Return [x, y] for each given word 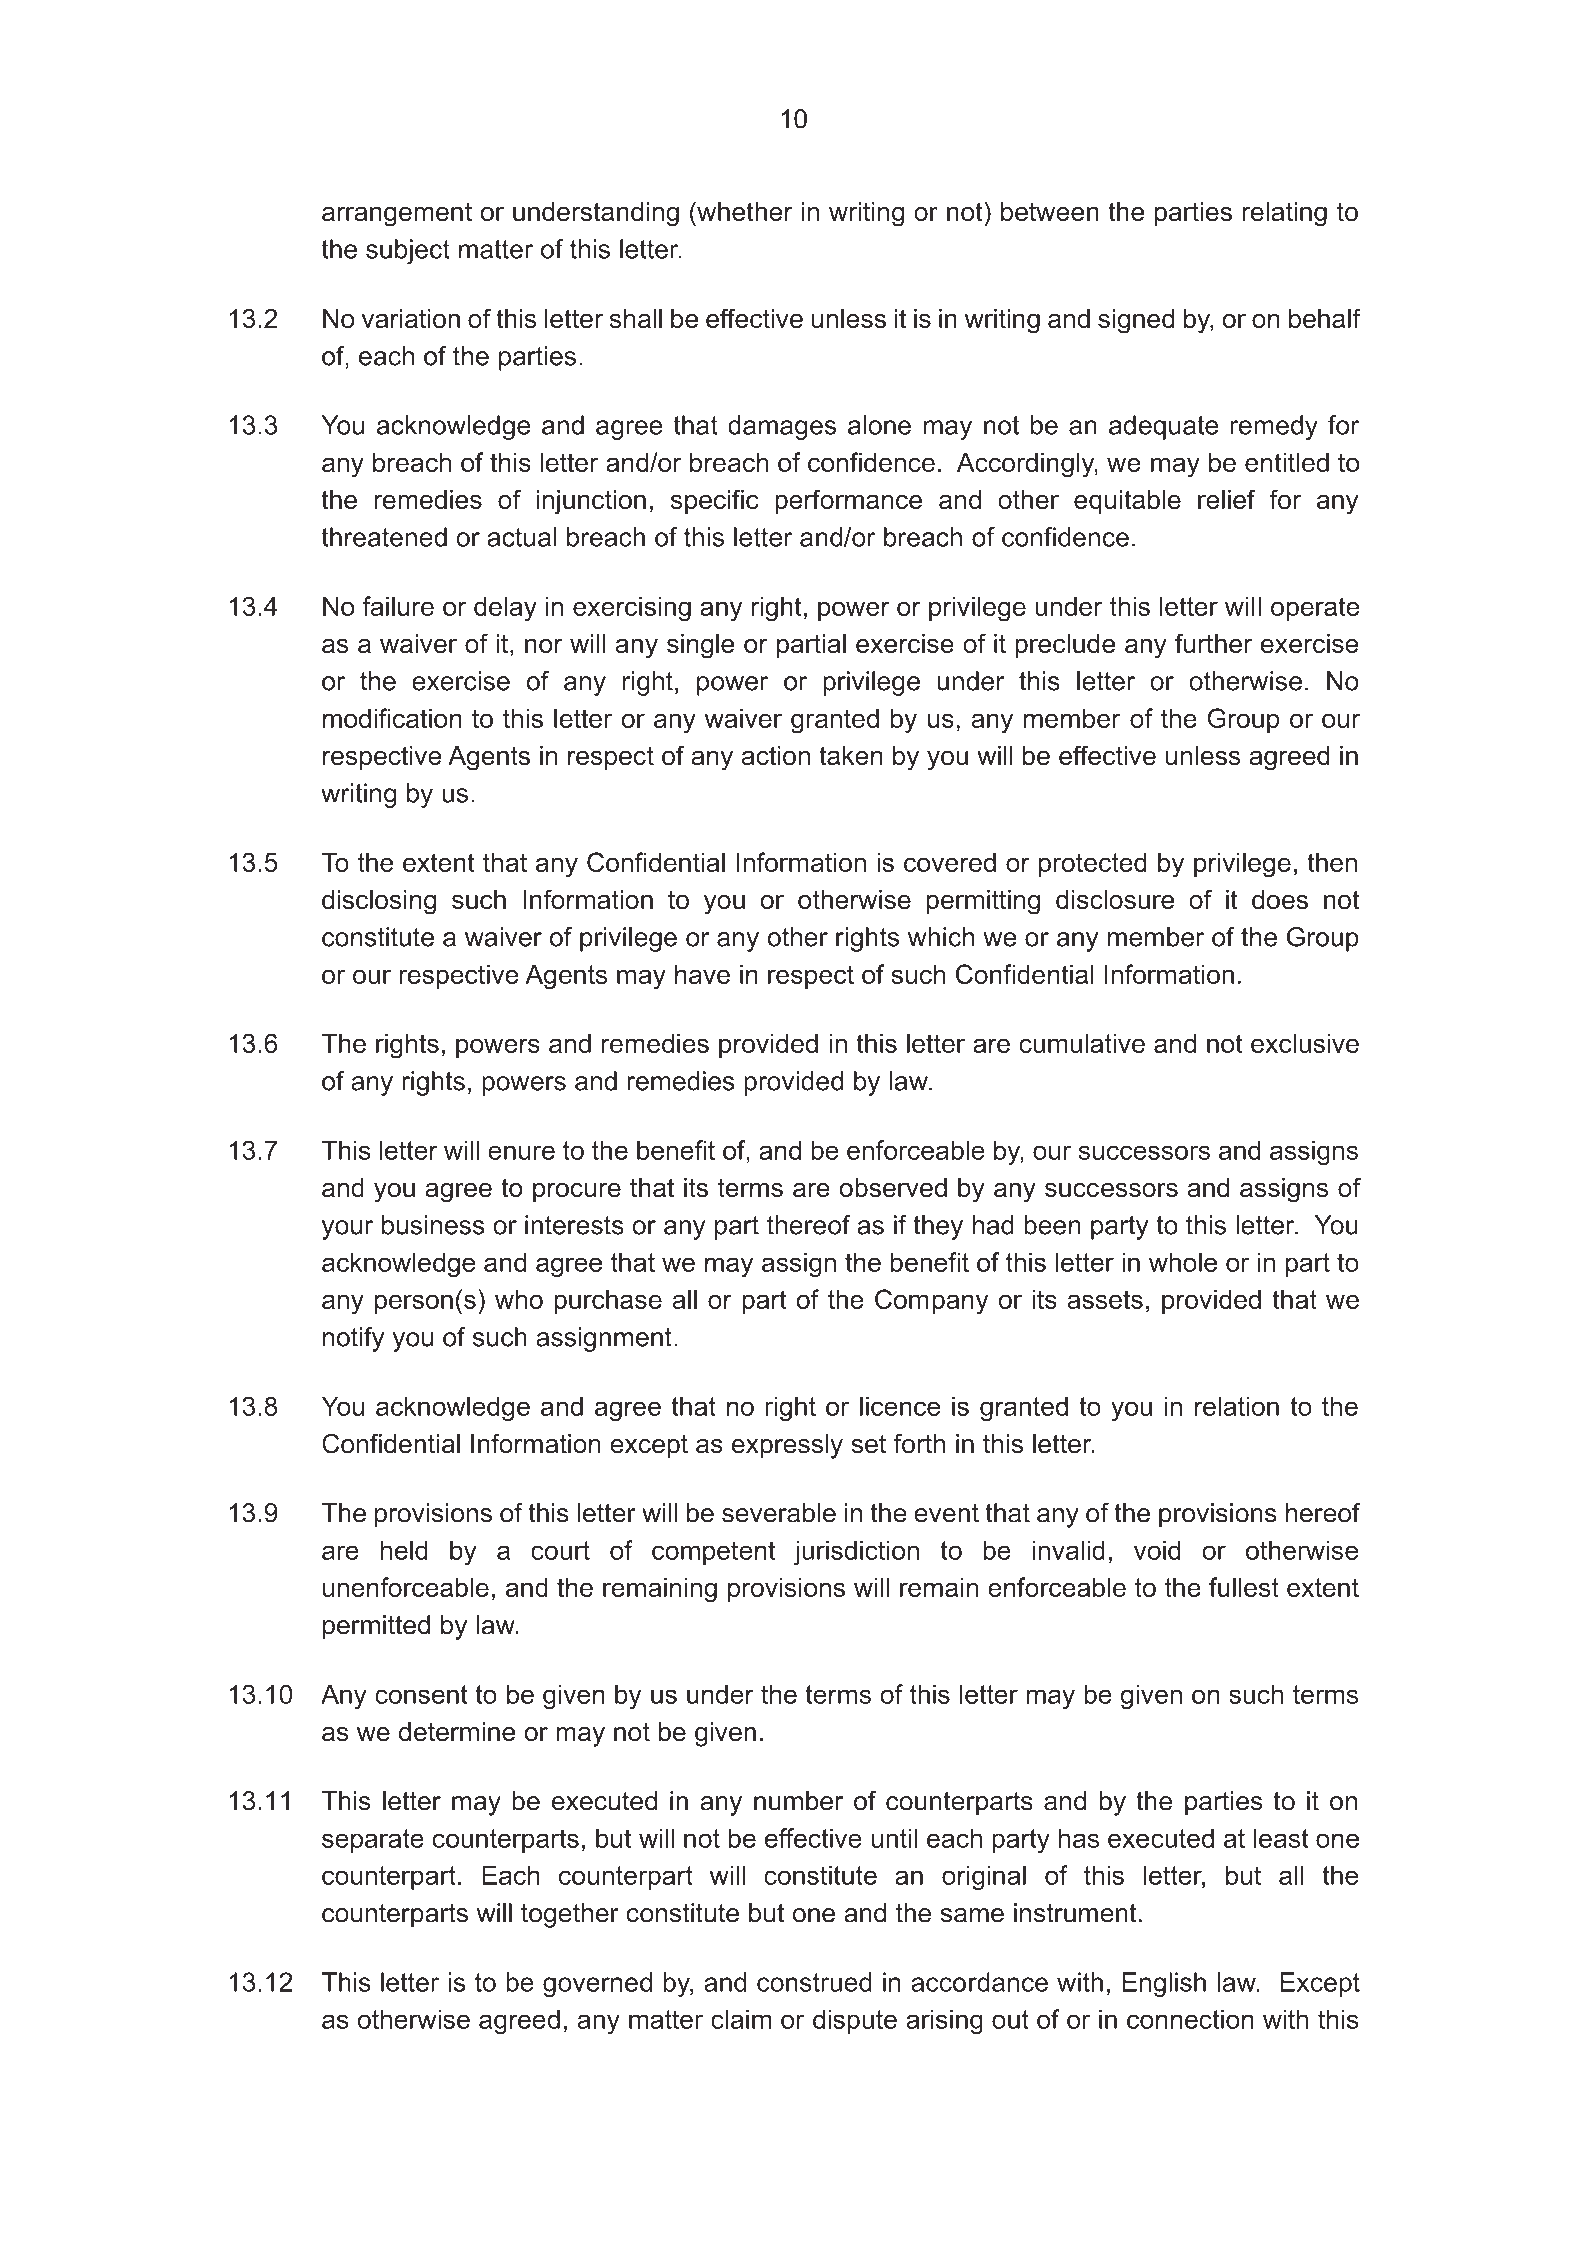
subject [408, 251]
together [570, 1915]
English [1164, 1984]
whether [744, 211]
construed [814, 1982]
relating [1284, 214]
